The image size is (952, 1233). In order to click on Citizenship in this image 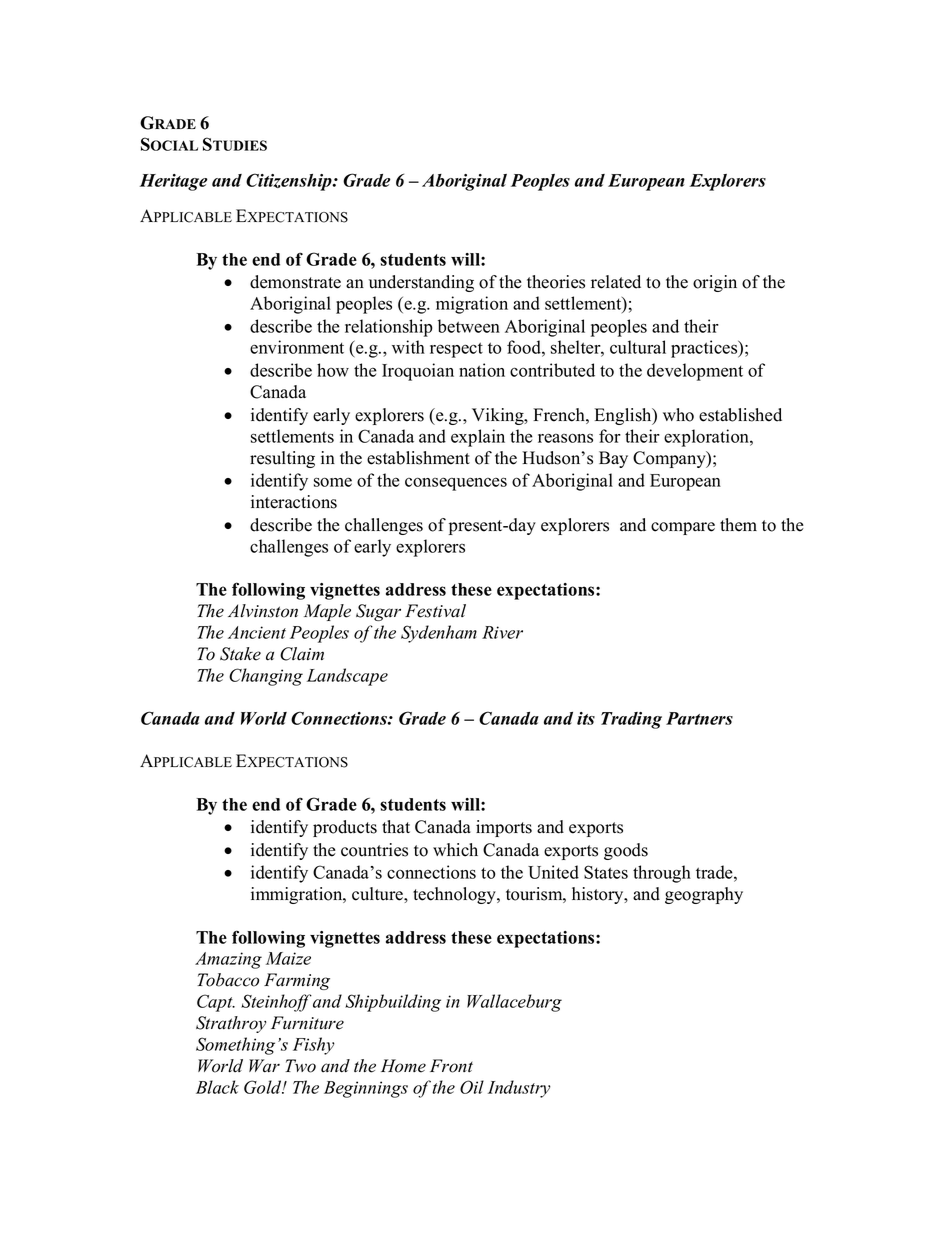, I will do `click(290, 182)`.
